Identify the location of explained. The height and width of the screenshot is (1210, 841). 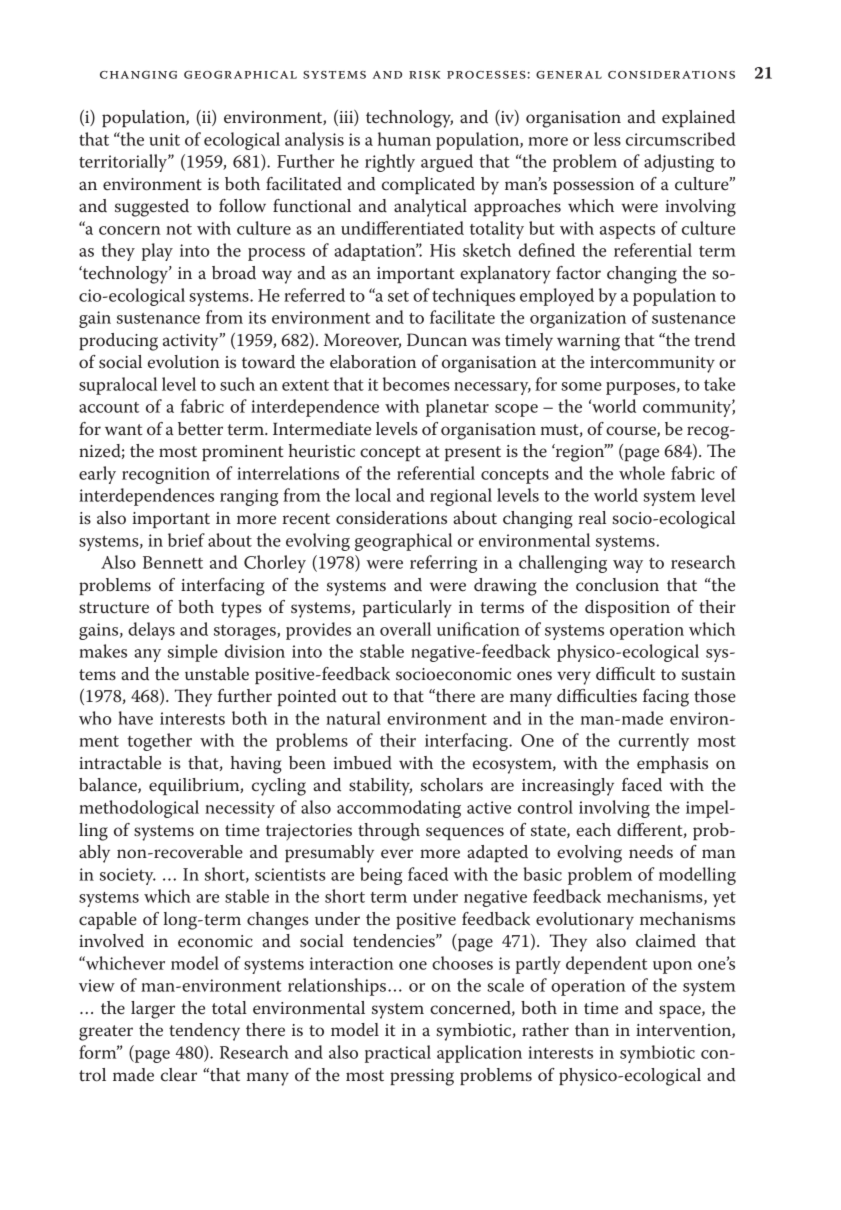
(698, 118).
